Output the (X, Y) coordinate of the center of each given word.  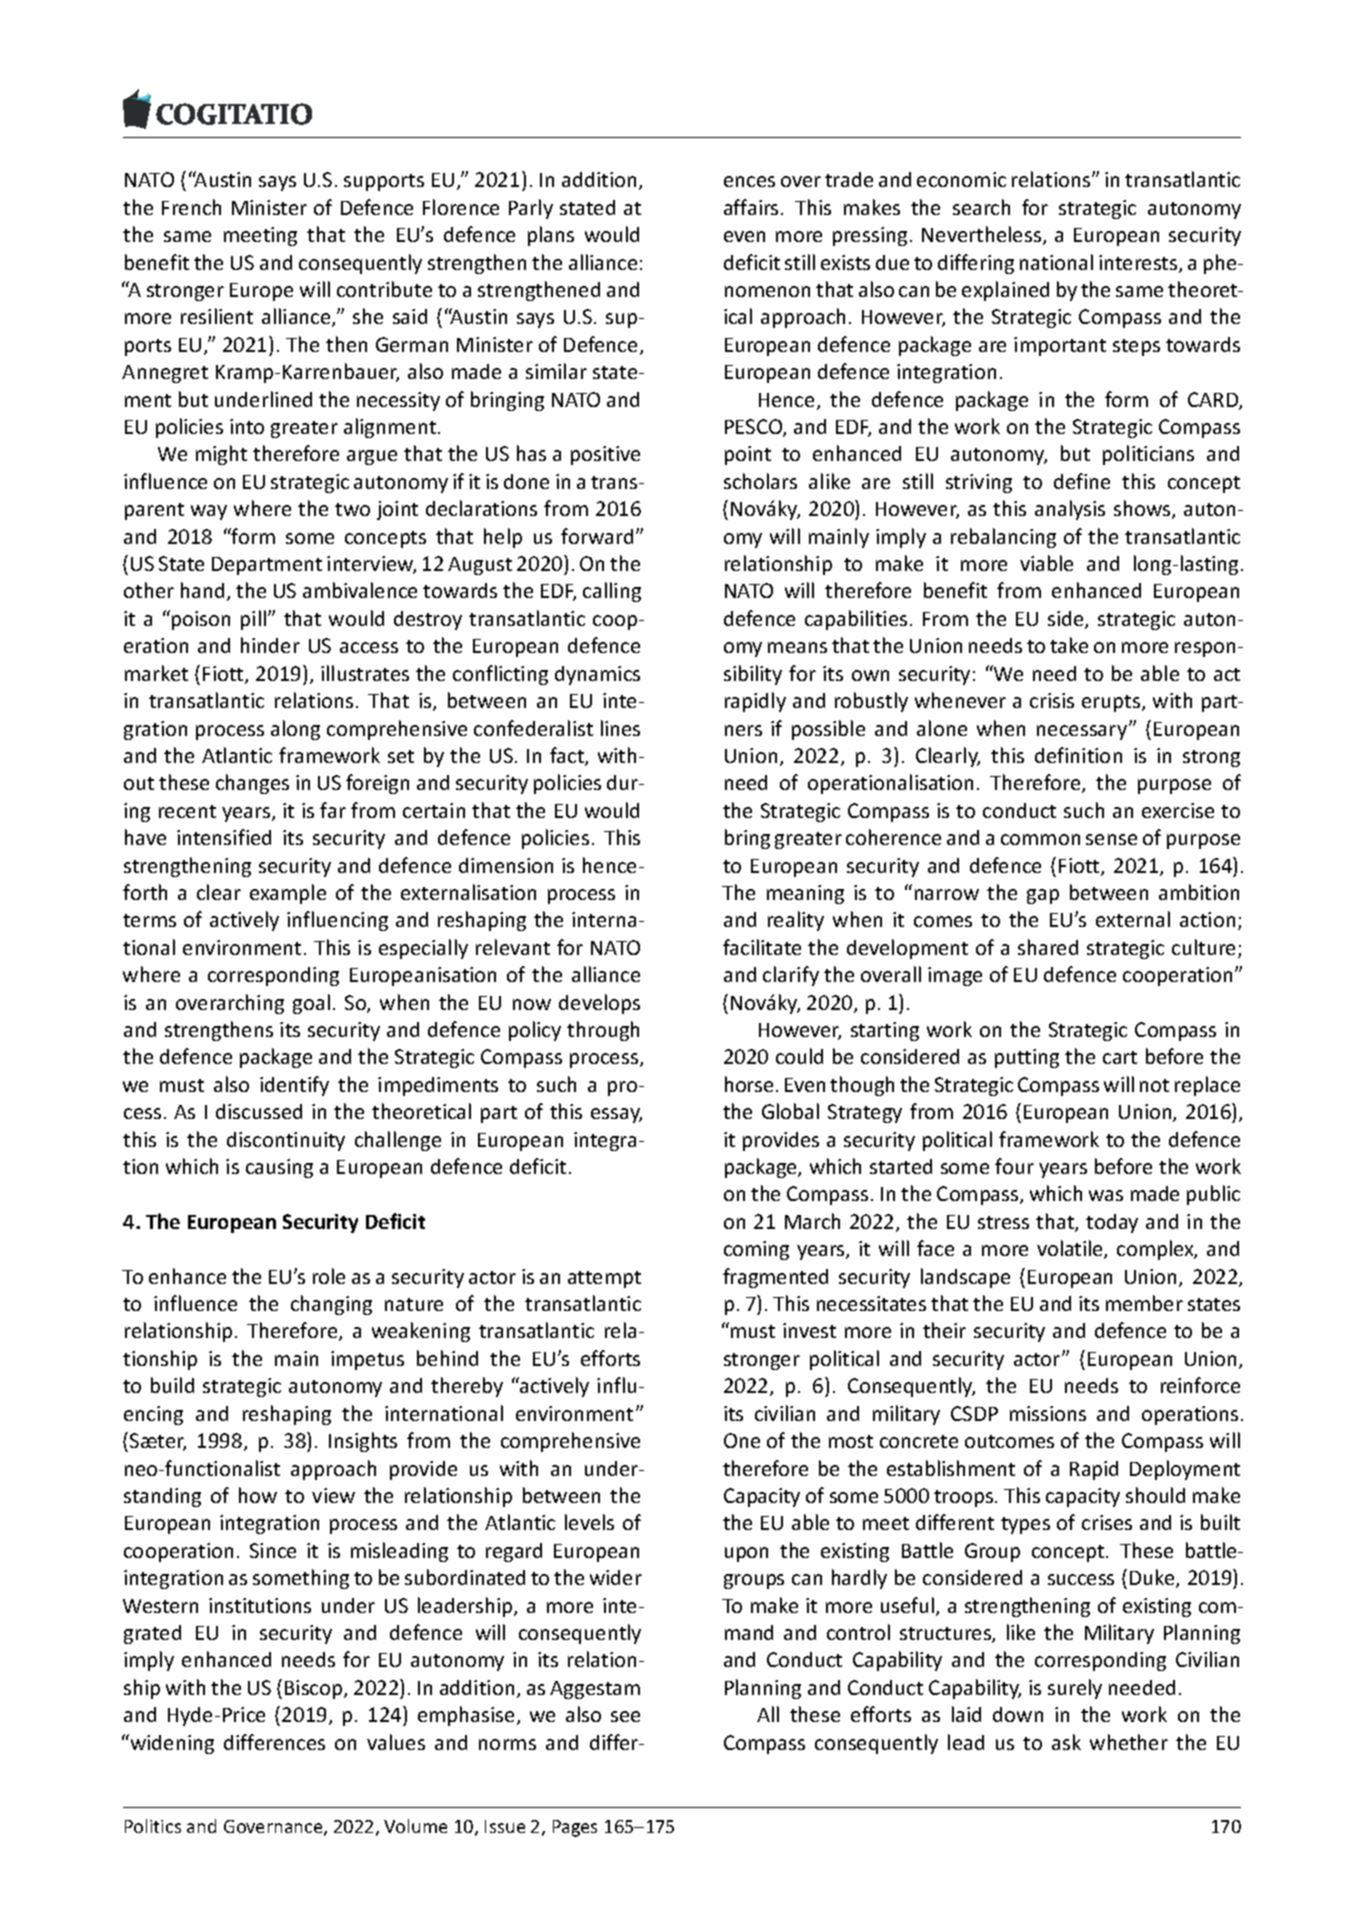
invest (809, 1330)
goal (311, 1004)
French (191, 207)
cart (1120, 1057)
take (1069, 645)
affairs (751, 207)
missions (1048, 1413)
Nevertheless (983, 235)
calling (612, 592)
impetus (367, 1360)
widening (171, 1744)
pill (253, 620)
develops (599, 1004)
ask (1066, 1742)
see (625, 1716)
